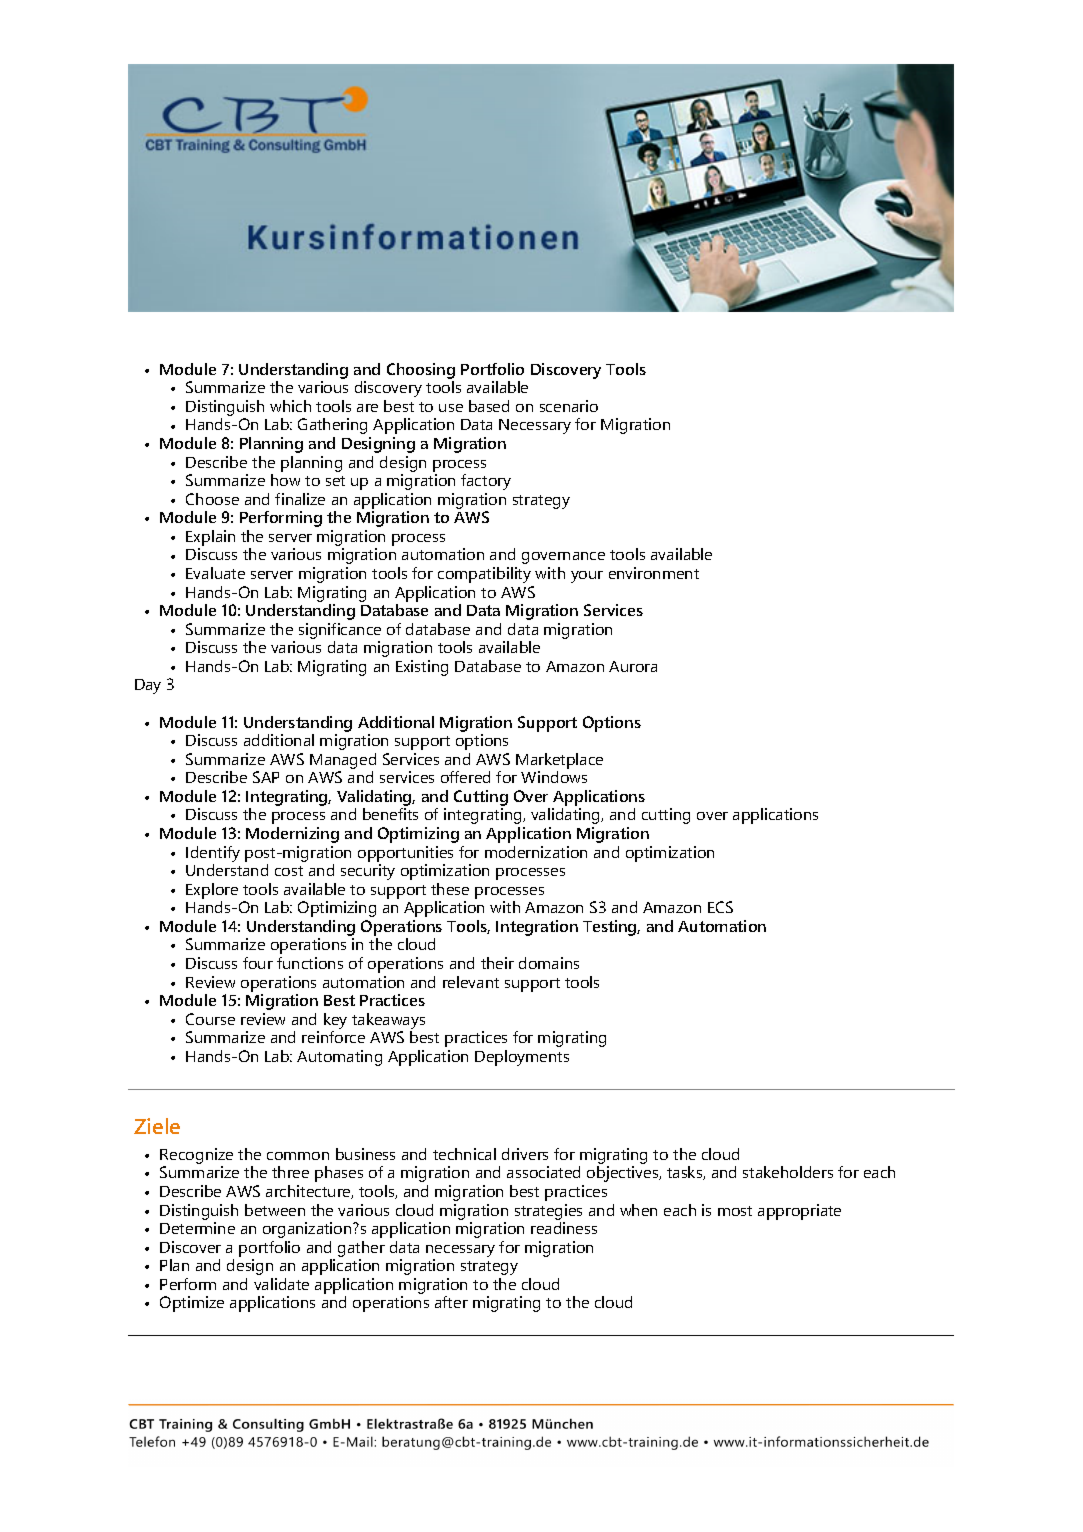 The height and width of the document is (1532, 1083). Describe the element at coordinates (290, 406) in the document. I see `which` at that location.
